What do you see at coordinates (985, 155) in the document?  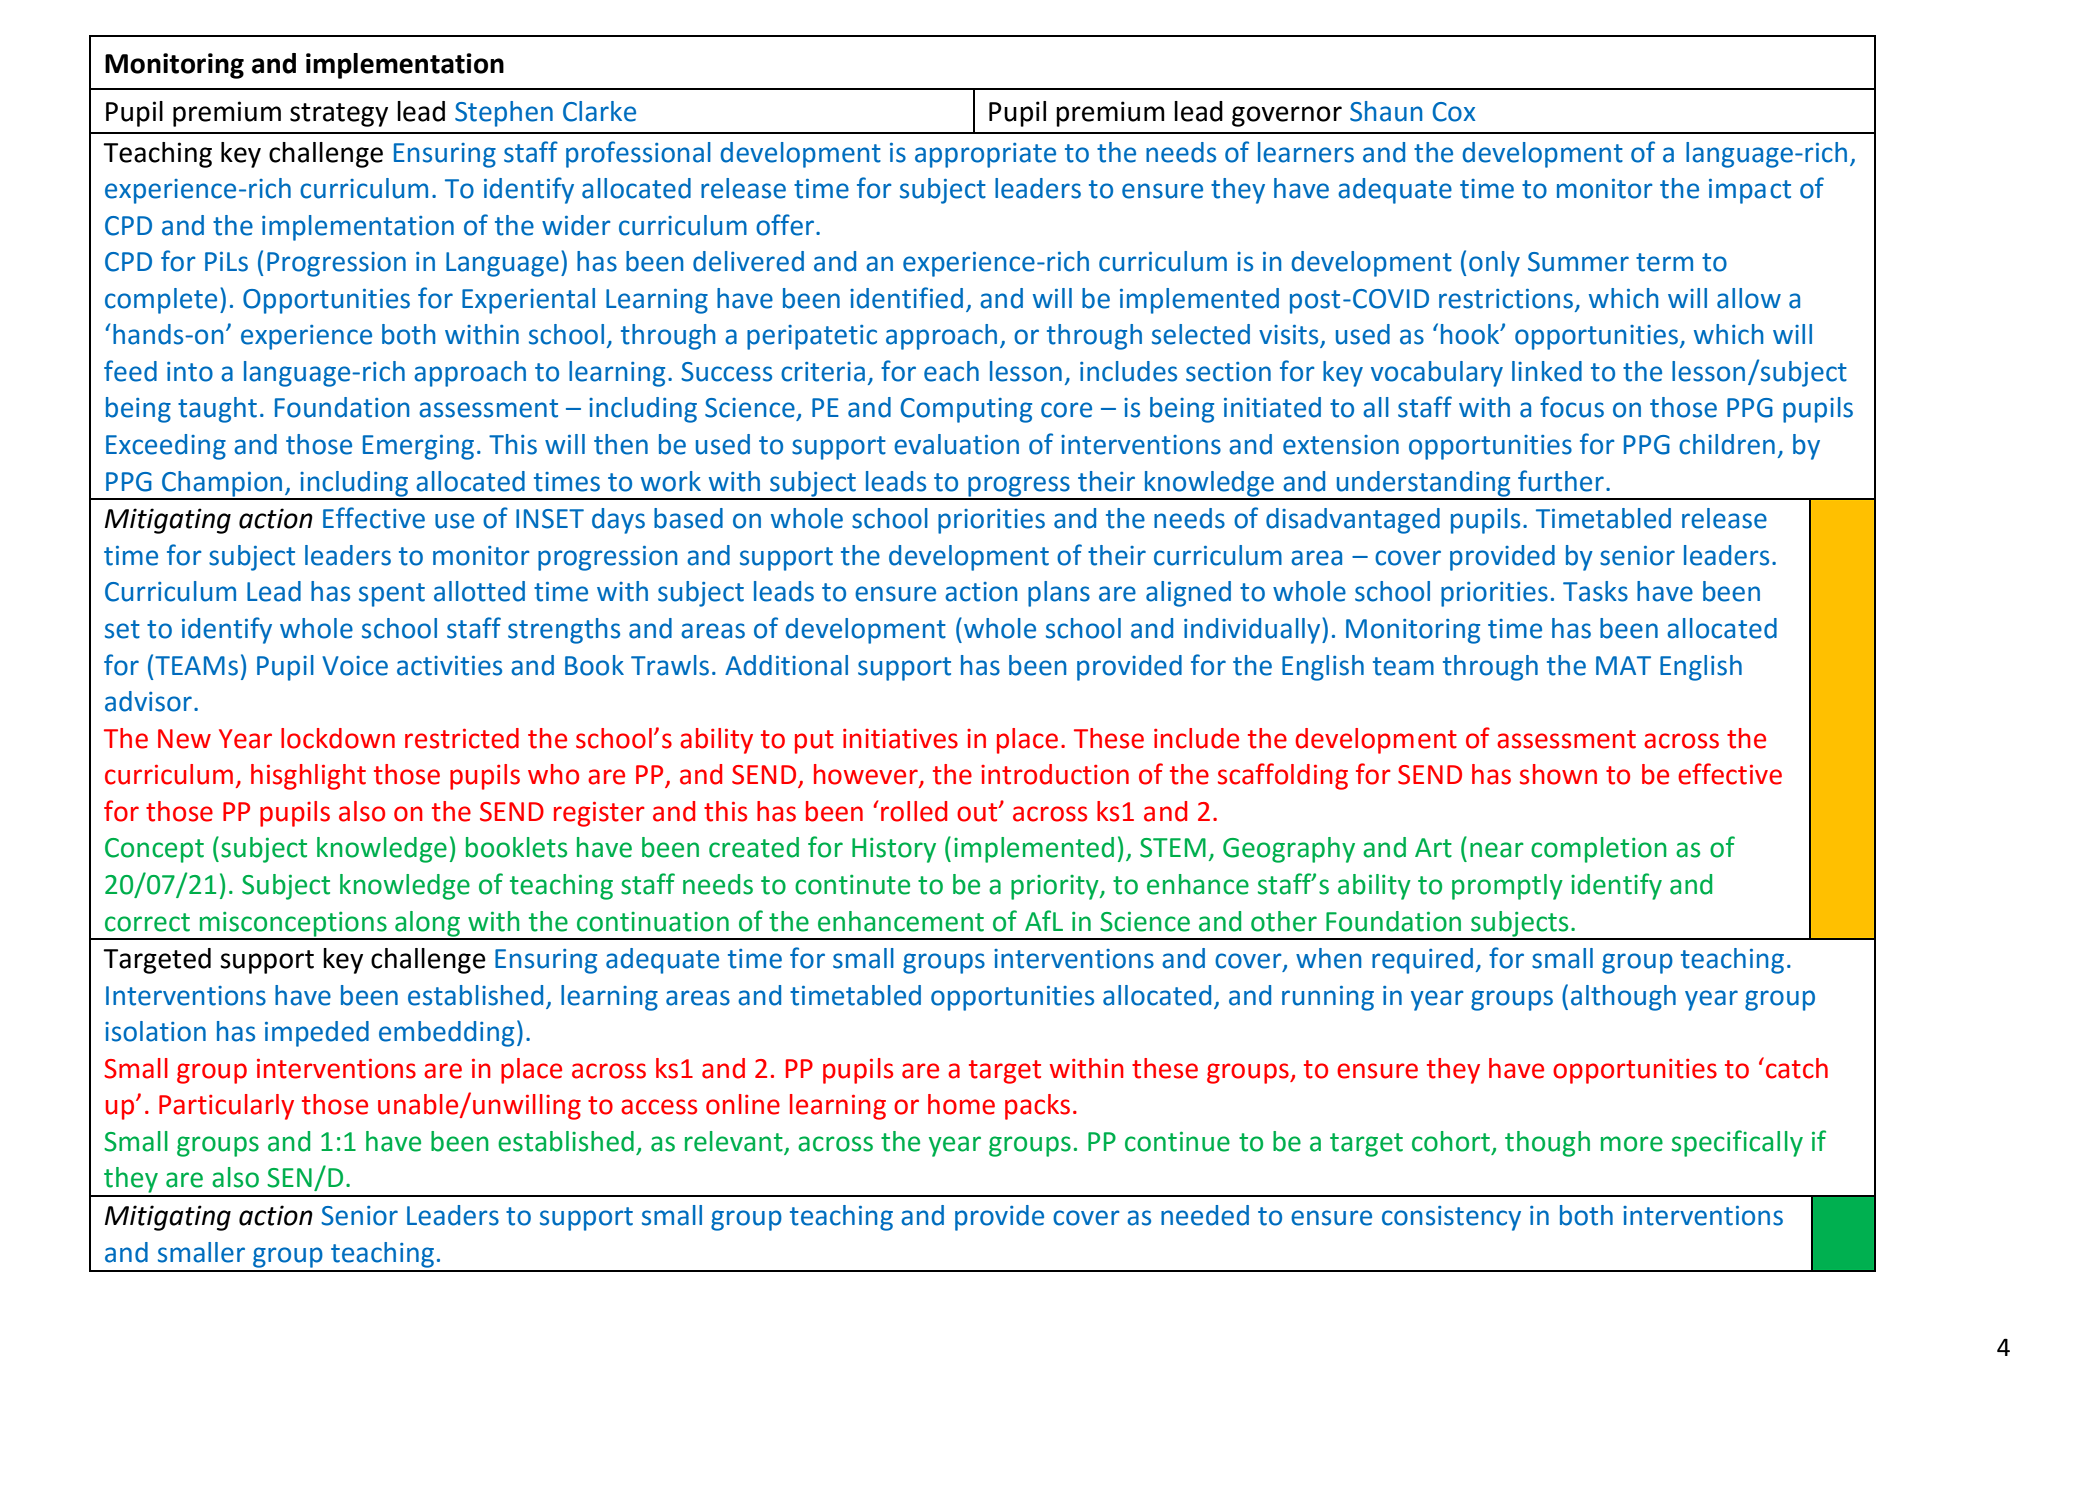 I see `appropriate` at bounding box center [985, 155].
